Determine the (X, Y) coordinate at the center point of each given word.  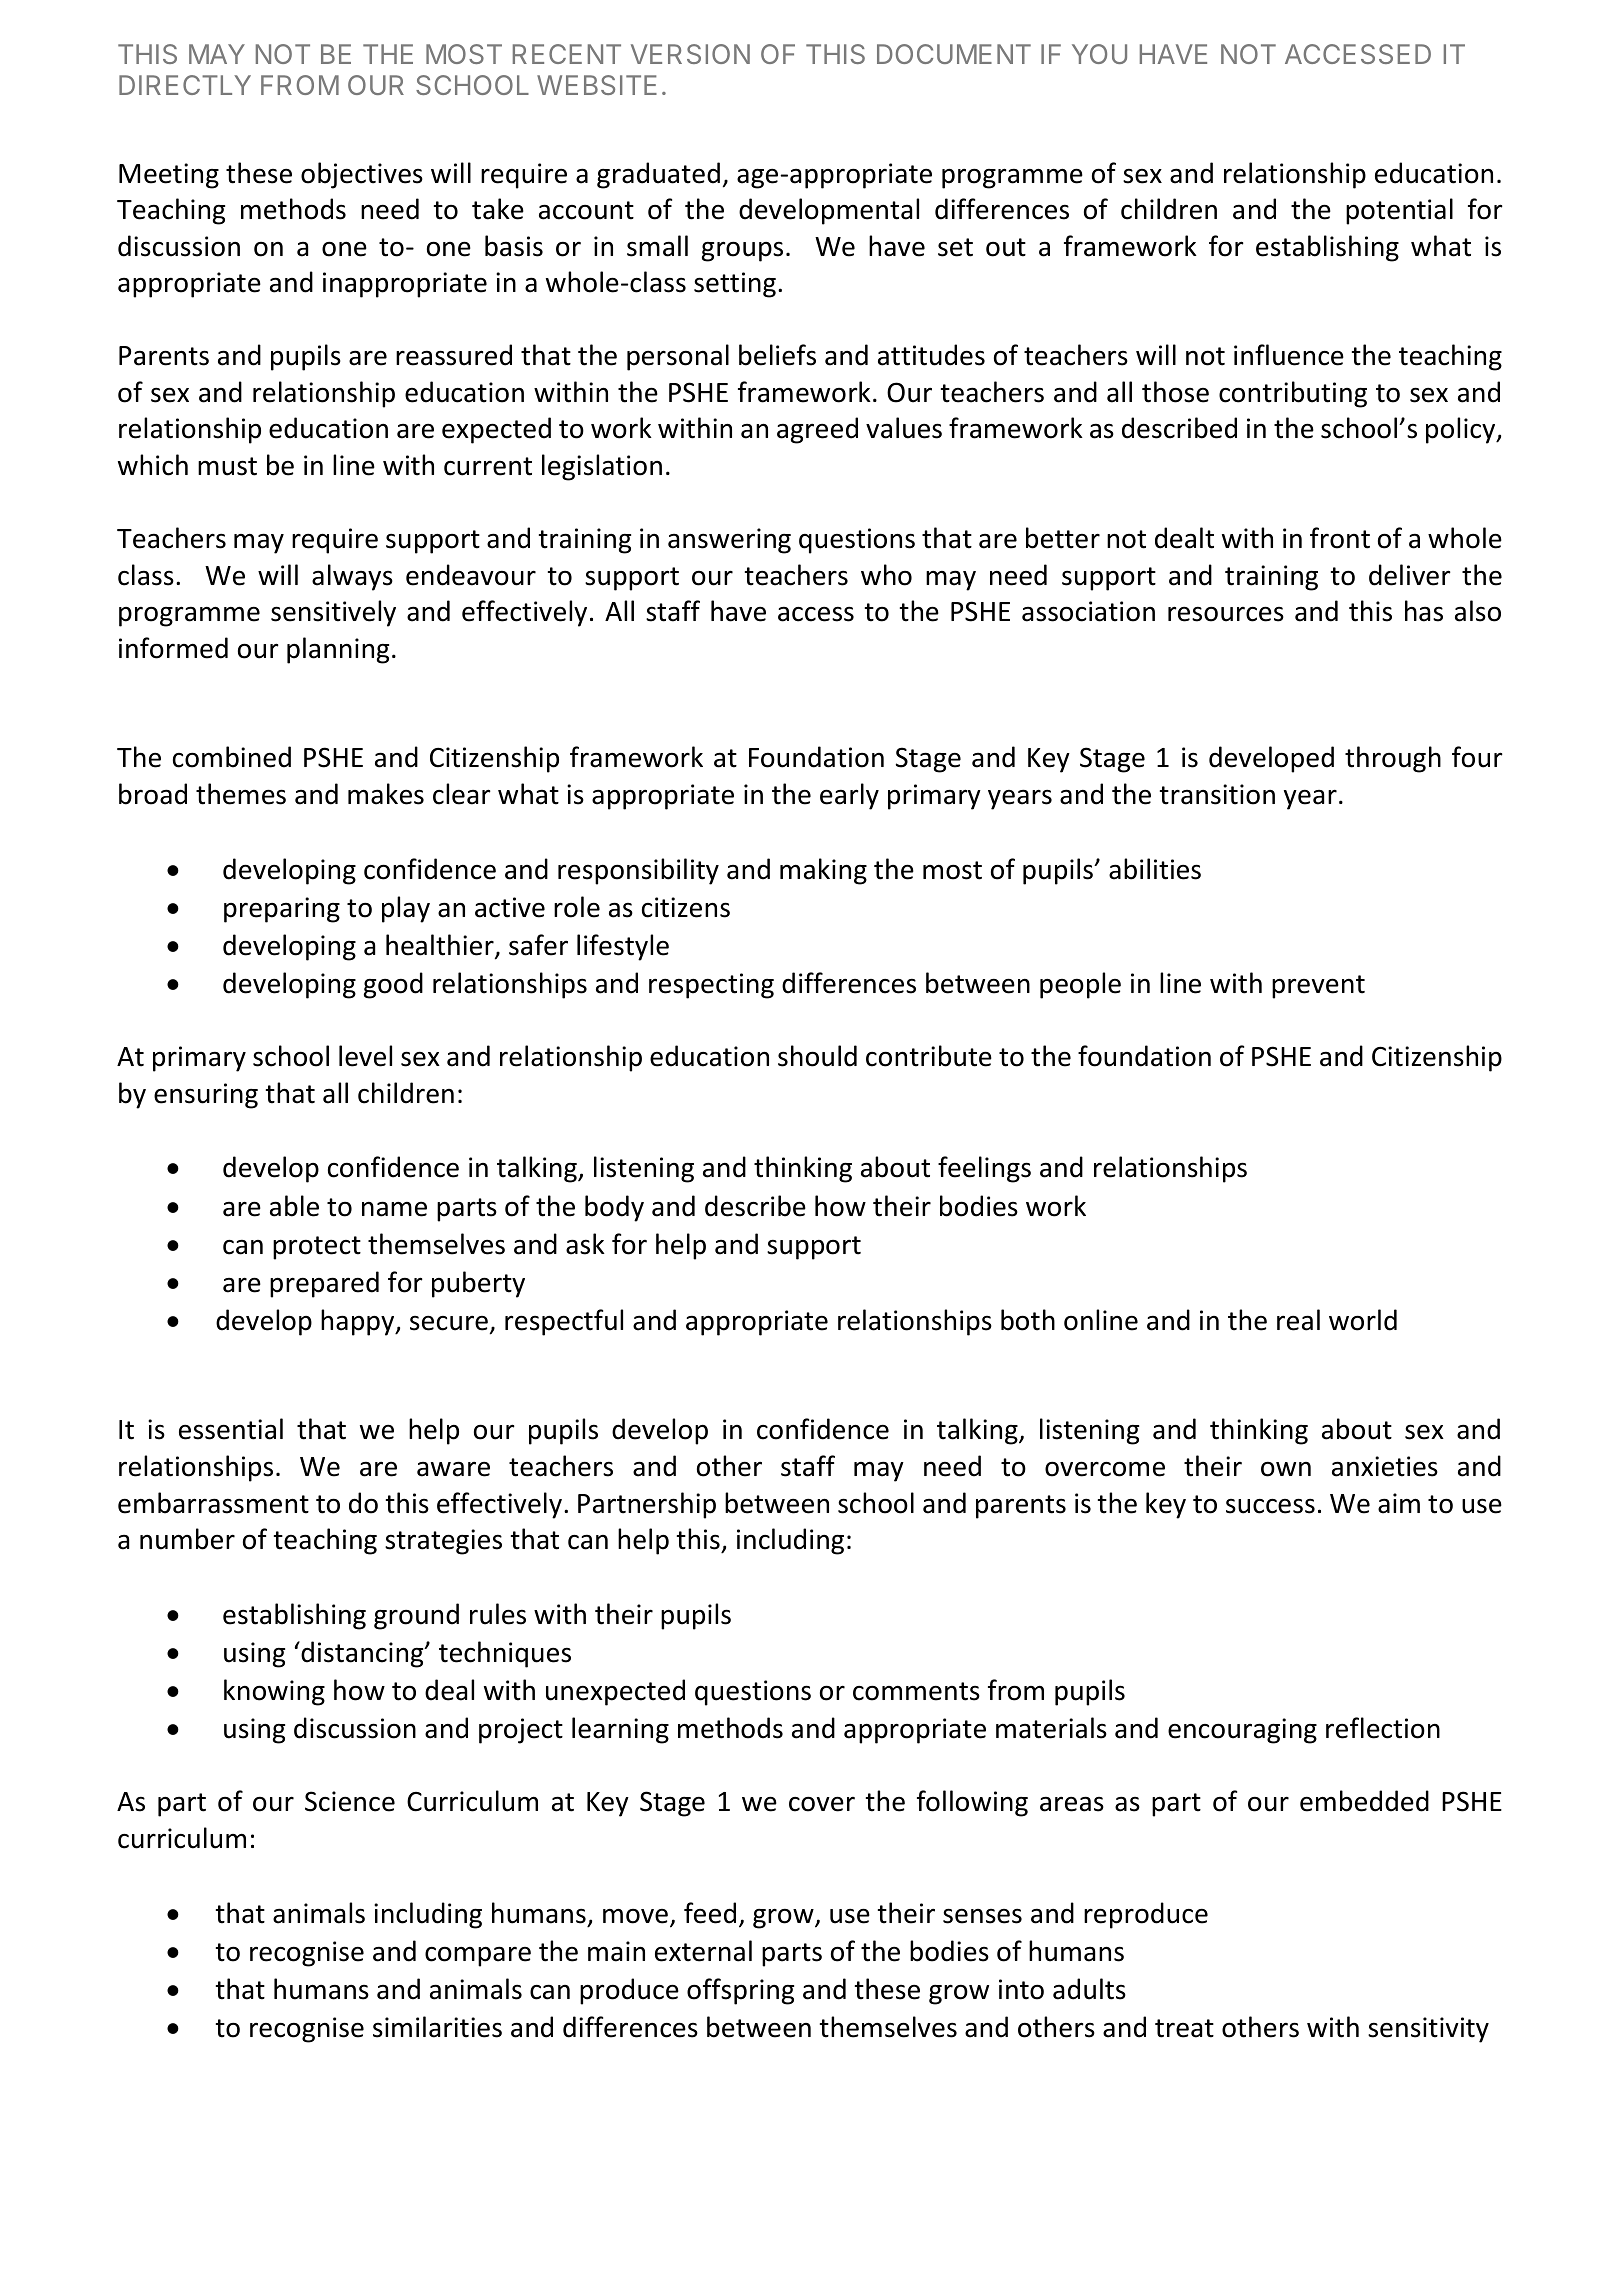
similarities (437, 2027)
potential (1399, 211)
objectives (362, 175)
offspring (740, 1991)
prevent (1318, 987)
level (365, 1056)
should (817, 1056)
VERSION (690, 54)
